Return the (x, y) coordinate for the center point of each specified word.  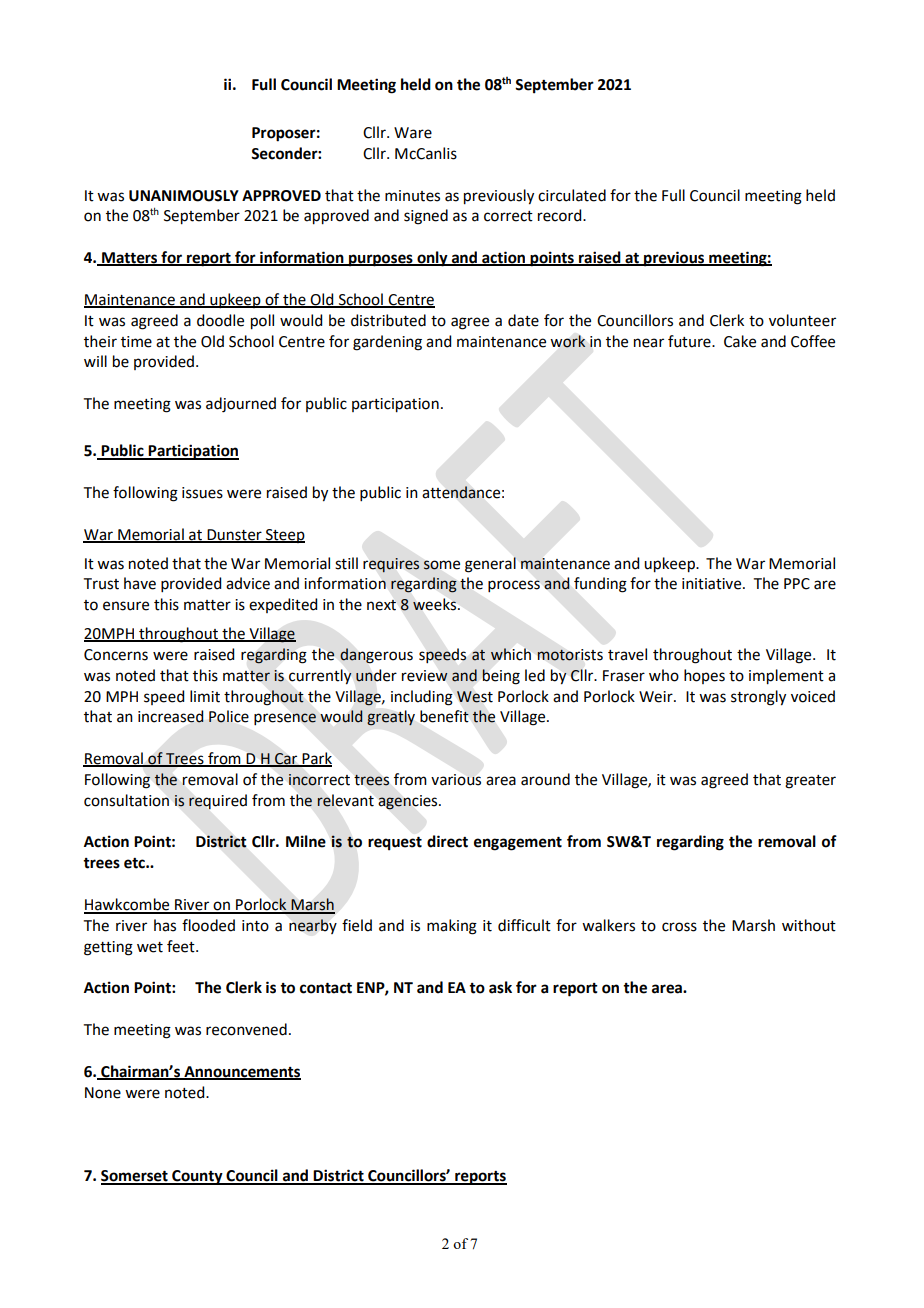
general (490, 565)
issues (202, 493)
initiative (713, 584)
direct (447, 841)
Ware (413, 133)
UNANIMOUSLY (184, 196)
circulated (572, 195)
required (218, 802)
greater (810, 782)
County (197, 1177)
